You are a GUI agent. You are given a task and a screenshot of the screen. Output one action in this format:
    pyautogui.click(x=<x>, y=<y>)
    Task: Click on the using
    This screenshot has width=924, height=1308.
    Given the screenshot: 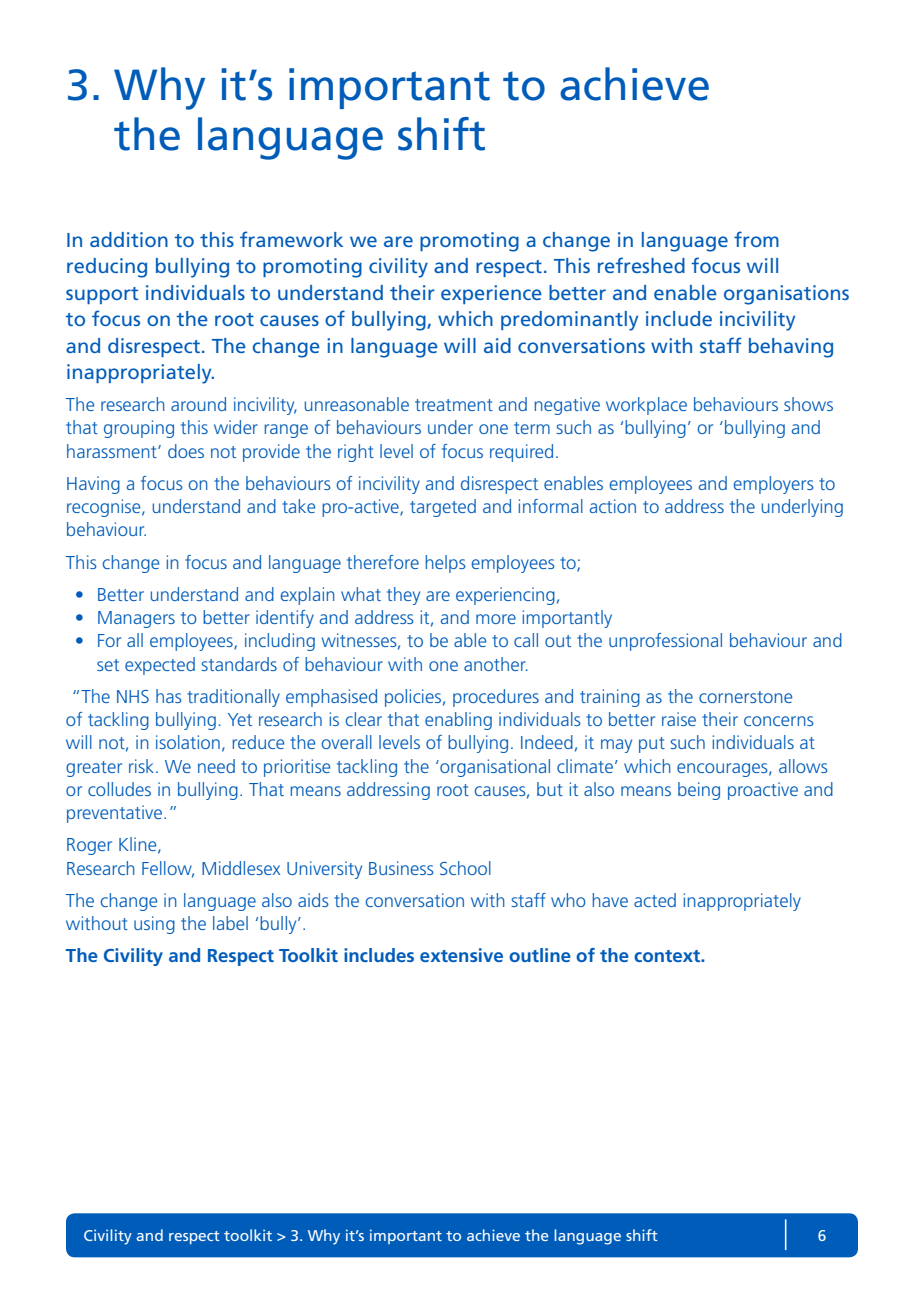 What is the action you would take?
    pyautogui.click(x=154, y=925)
